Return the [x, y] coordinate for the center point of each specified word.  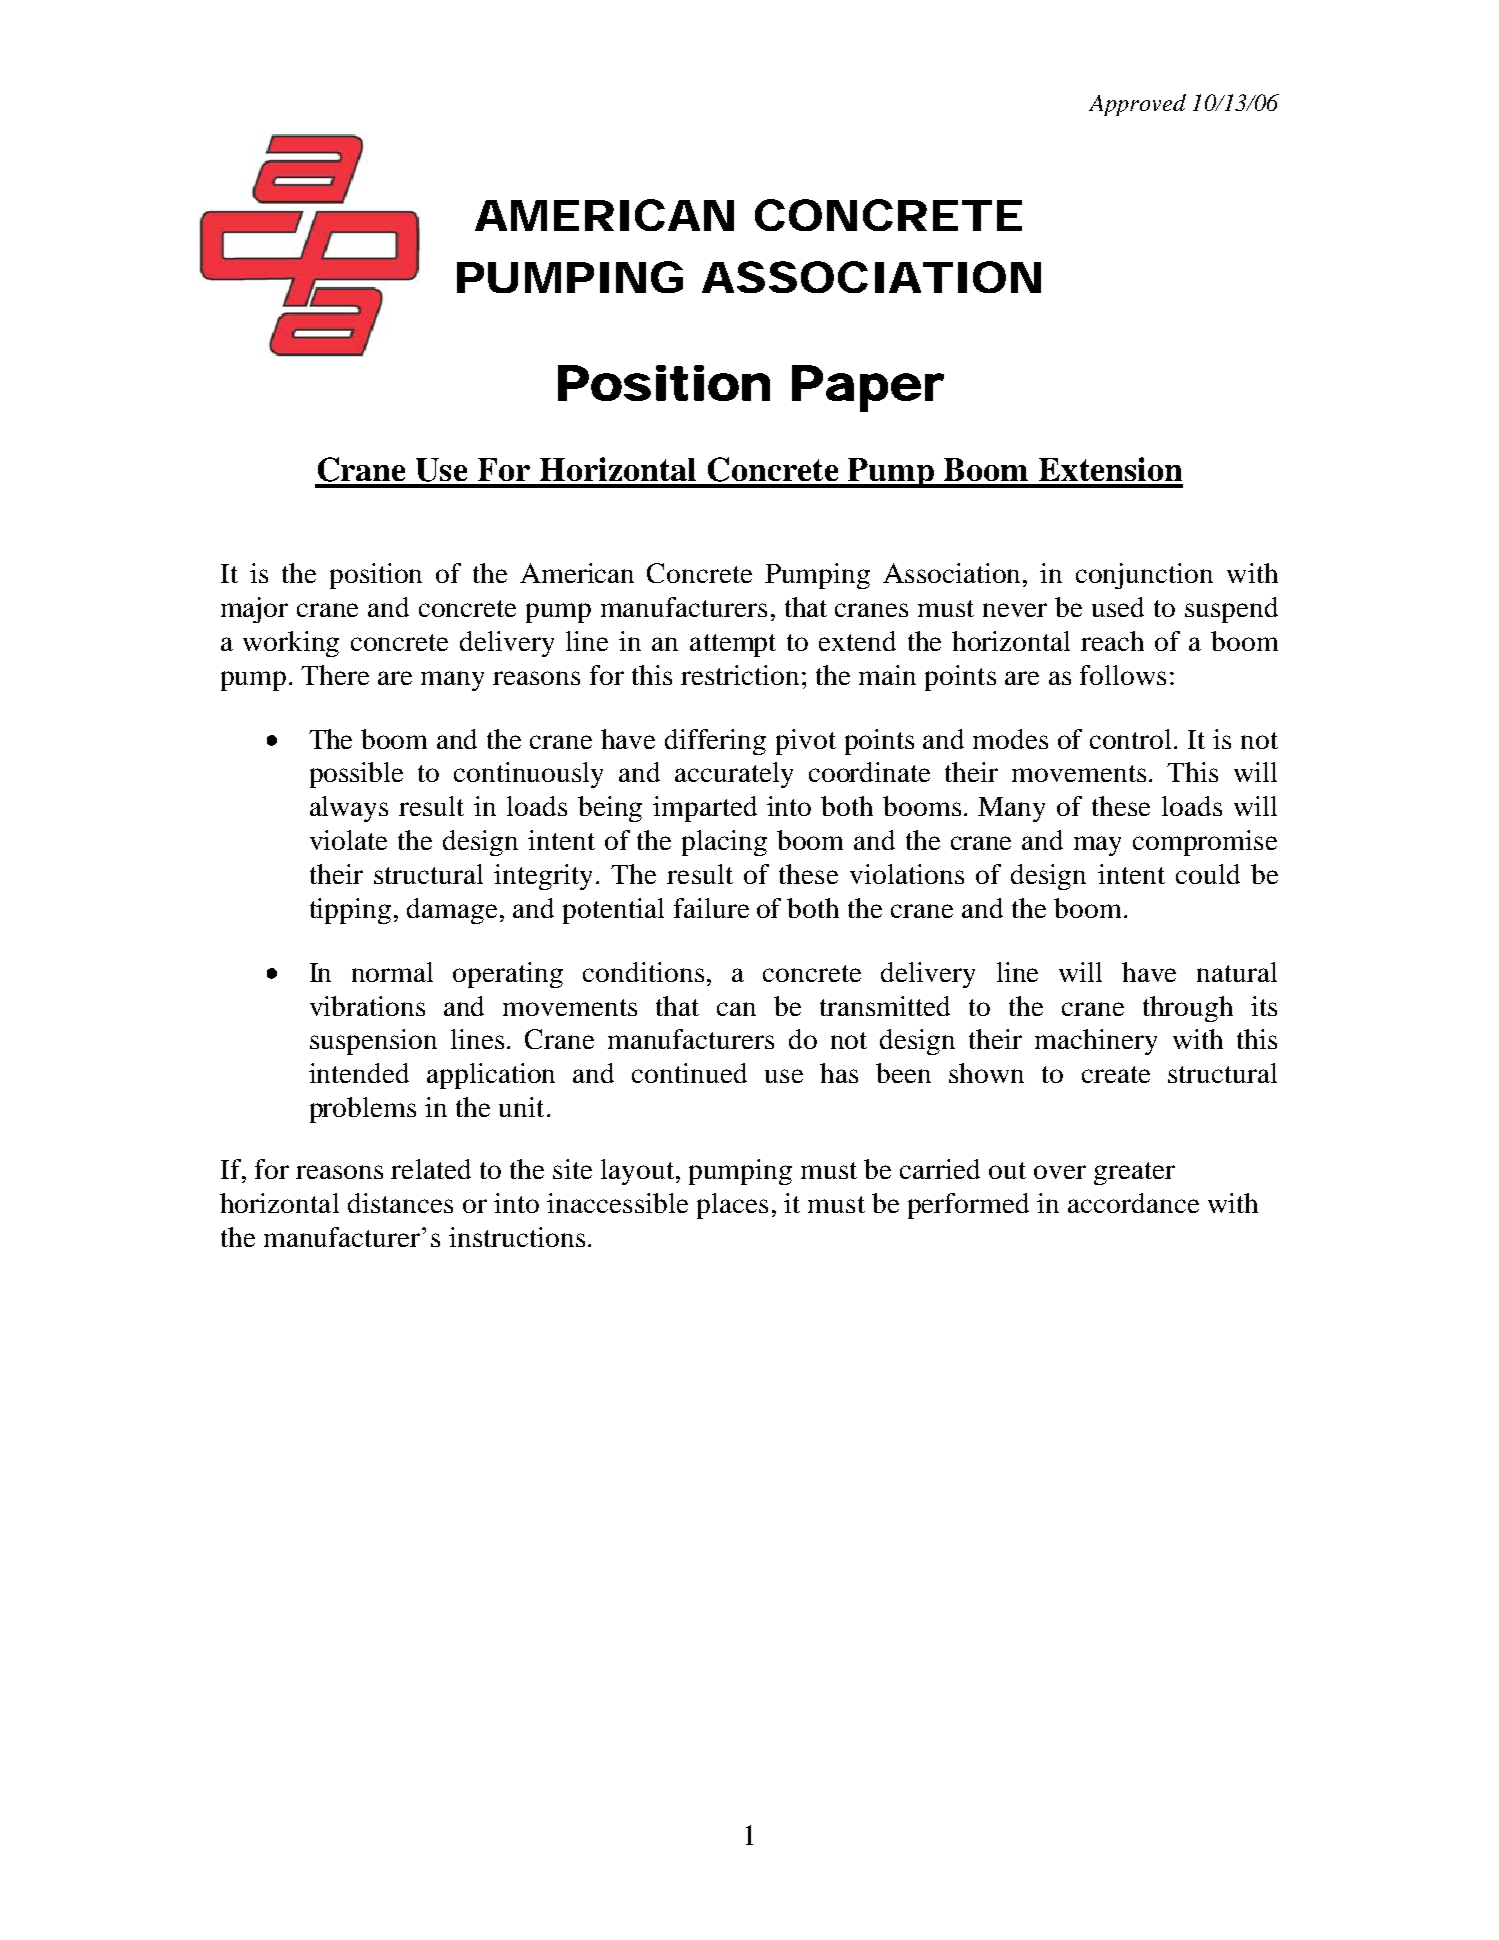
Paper [868, 388]
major [254, 610]
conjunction [1144, 576]
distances [400, 1203]
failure [711, 908]
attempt [733, 645]
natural [1237, 972]
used [1118, 607]
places [732, 1206]
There [335, 675]
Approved [1137, 105]
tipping [350, 911]
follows [1123, 675]
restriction [740, 675]
